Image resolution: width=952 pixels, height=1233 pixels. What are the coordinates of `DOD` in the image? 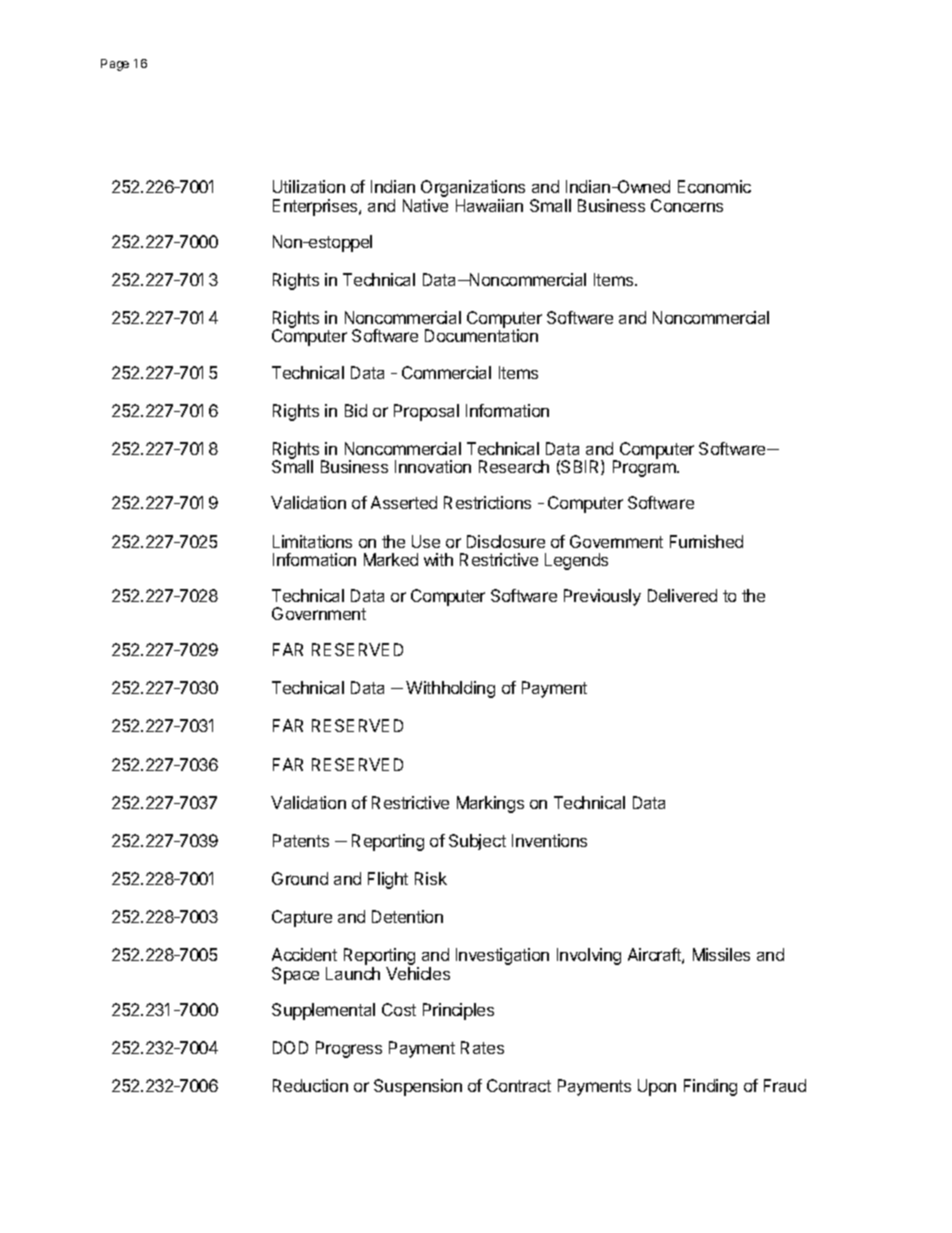 It's located at (290, 1047).
